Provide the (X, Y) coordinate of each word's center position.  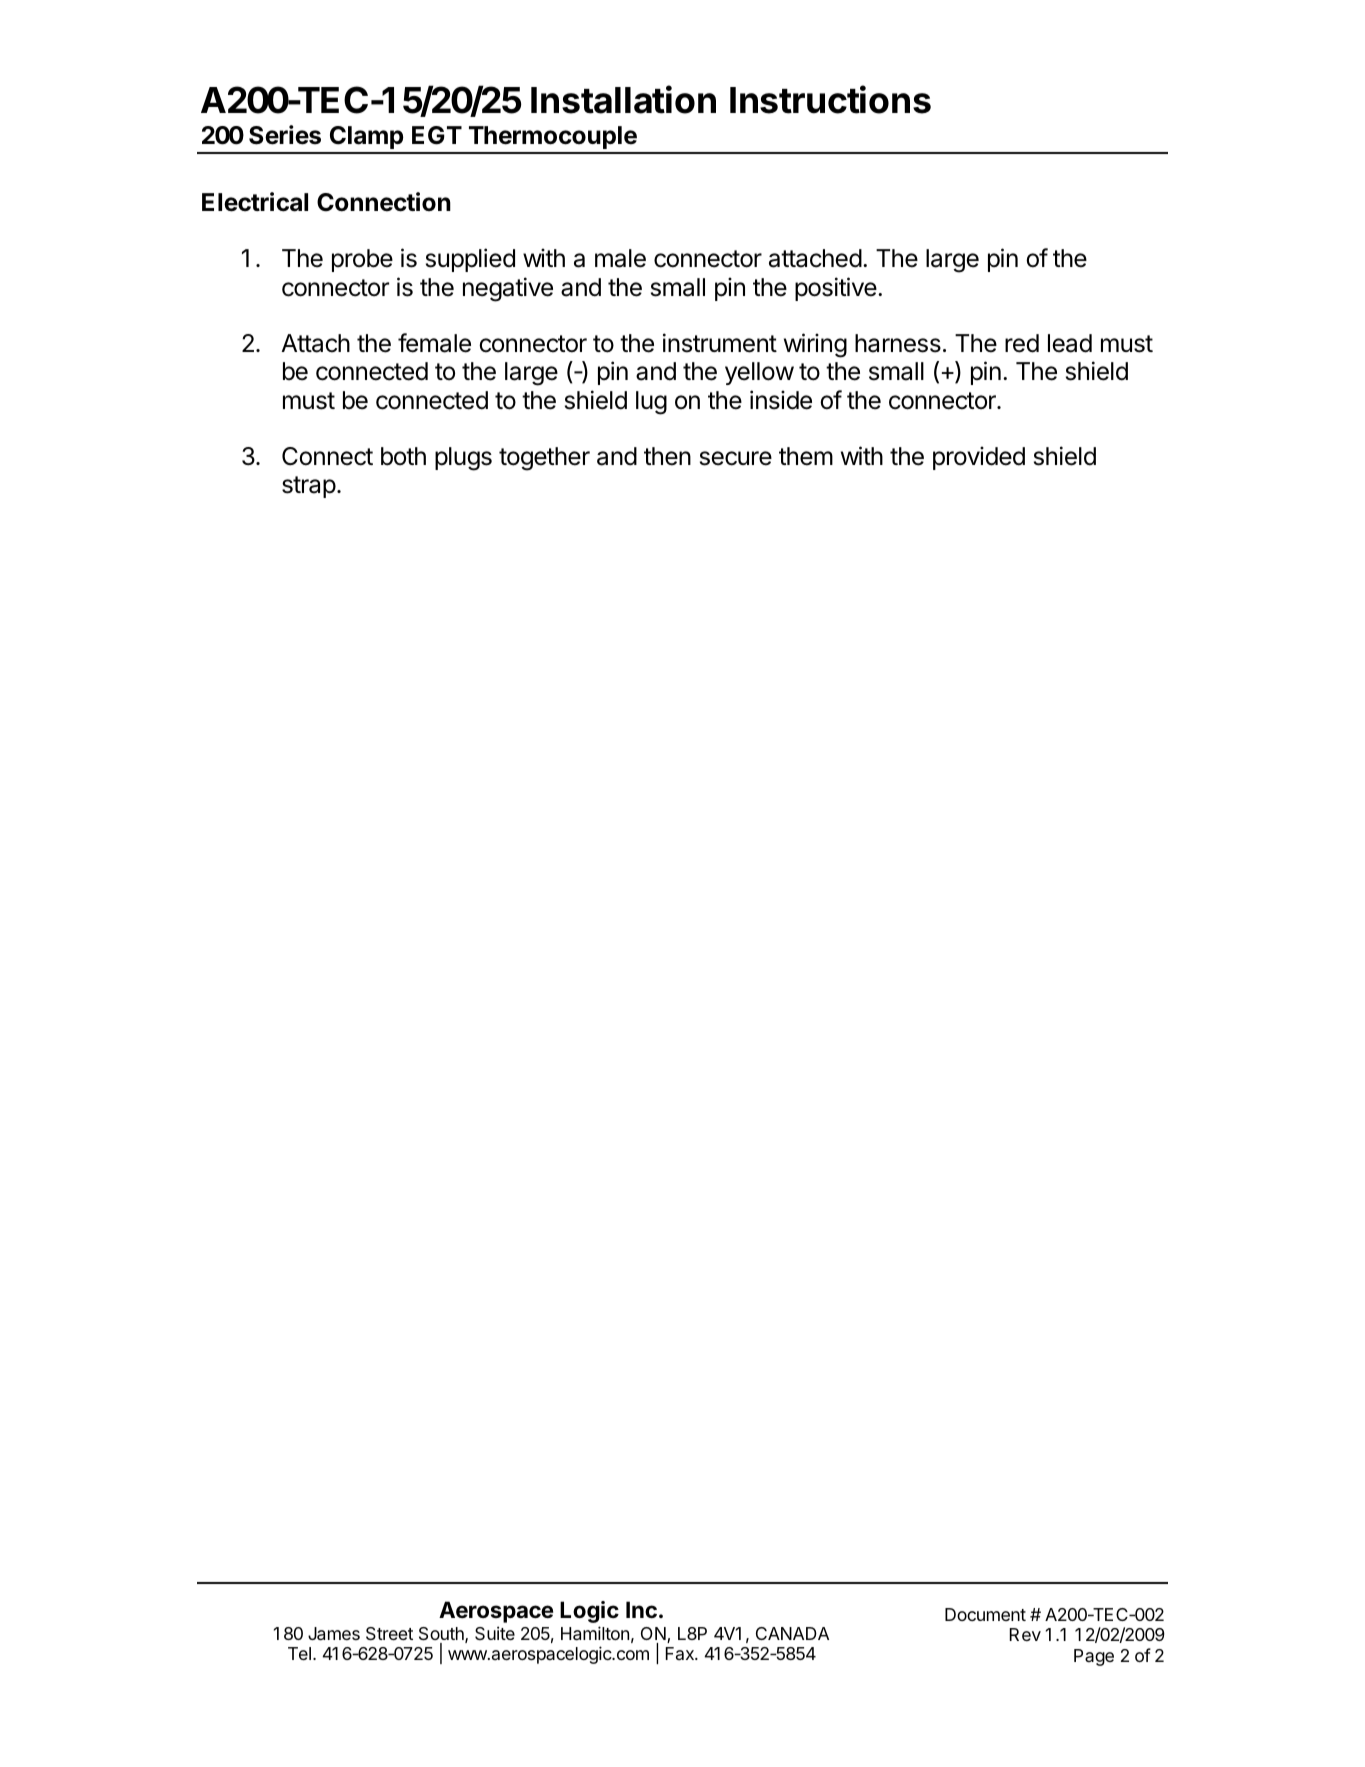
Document (985, 1614)
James (334, 1634)
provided (979, 458)
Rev (1025, 1634)
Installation (623, 99)
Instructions (830, 99)
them (806, 456)
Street (389, 1634)
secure (736, 458)
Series (285, 135)
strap (309, 487)
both (403, 456)
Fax (681, 1653)
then (667, 456)
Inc (641, 1609)
